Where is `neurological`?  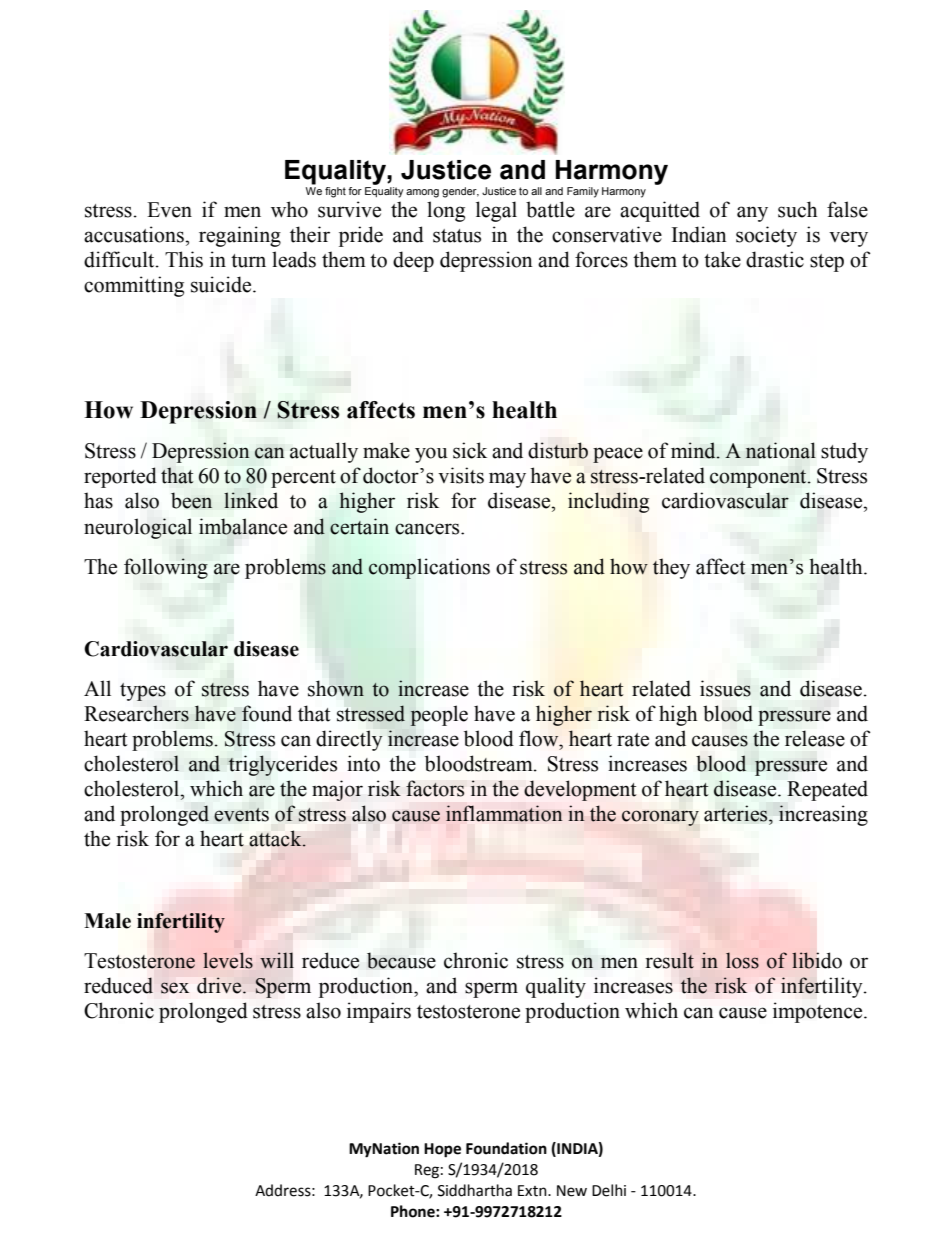 neurological is located at coordinates (138, 528).
